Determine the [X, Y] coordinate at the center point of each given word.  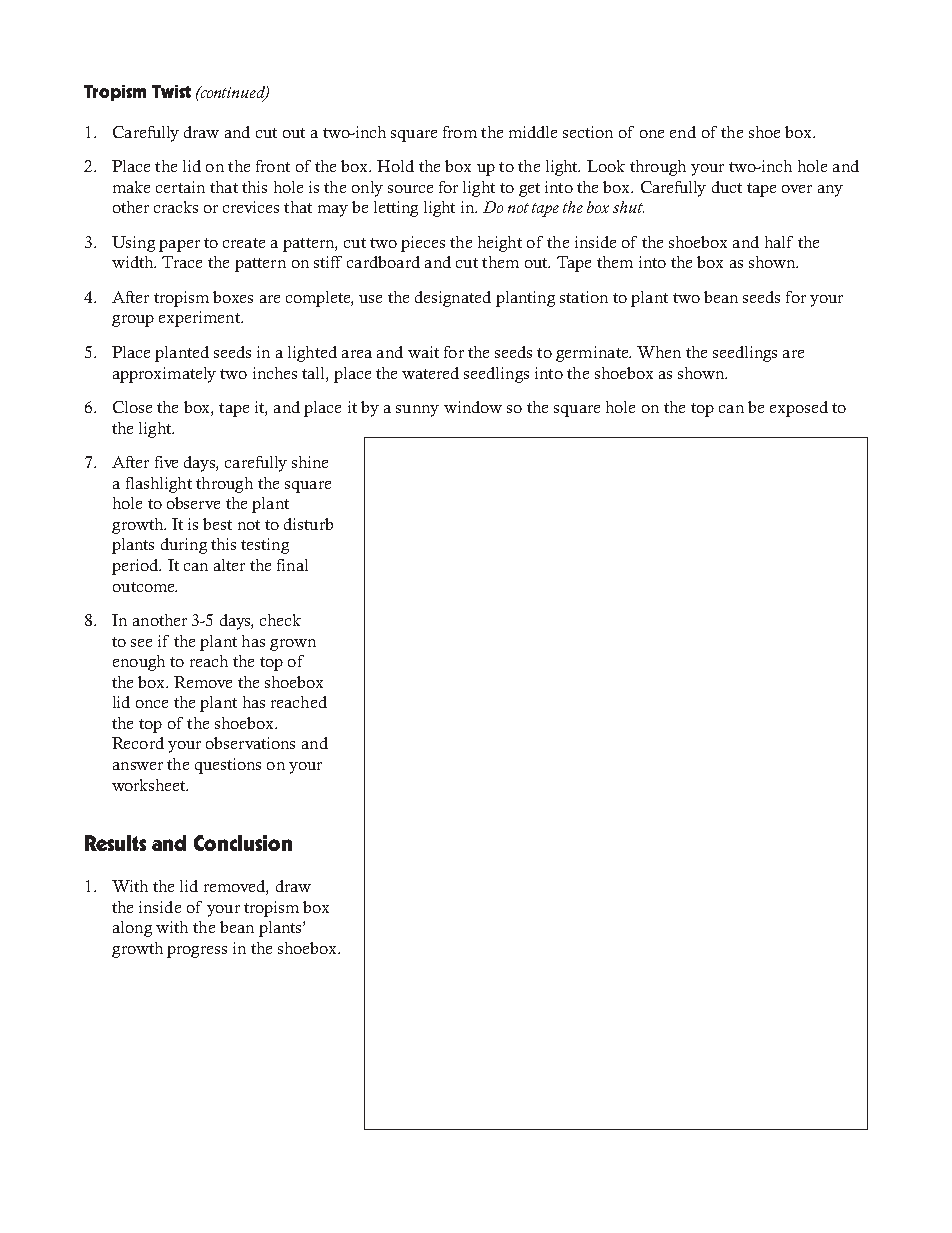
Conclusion [243, 843]
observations [250, 743]
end [683, 132]
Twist [171, 91]
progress [197, 952]
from [460, 132]
